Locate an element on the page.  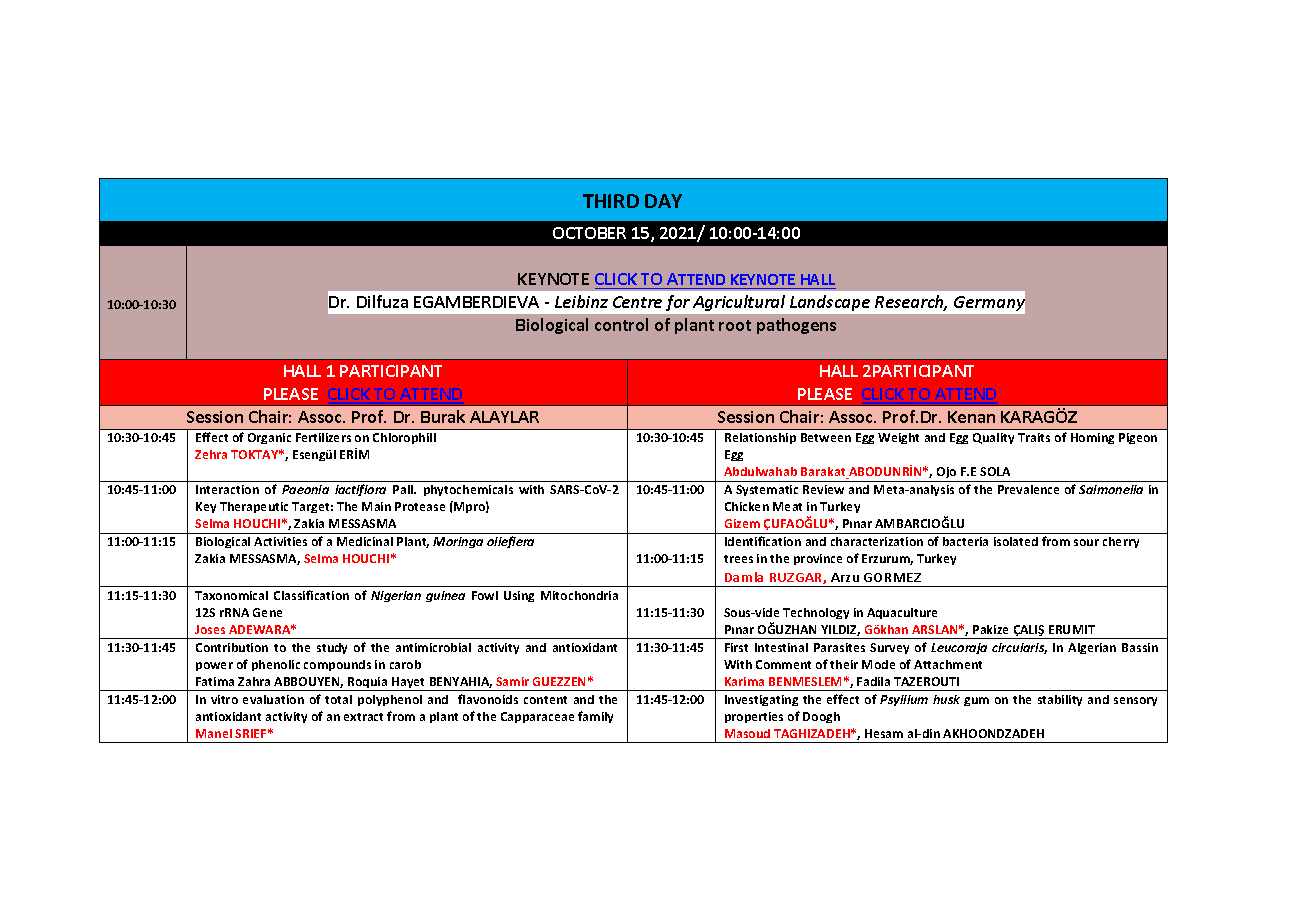
Relationship is located at coordinates (760, 438).
